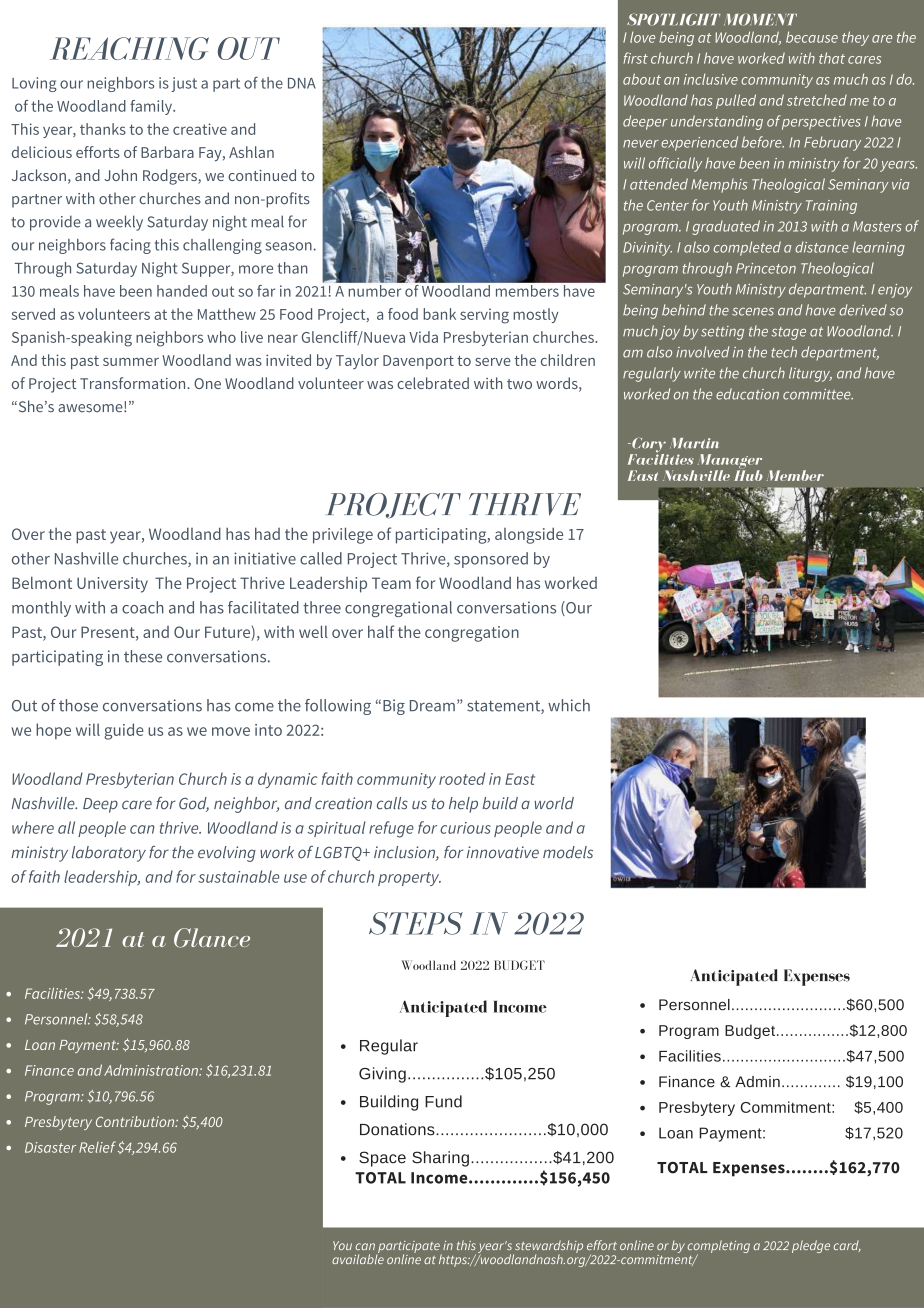  I want to click on Hub, so click(748, 474).
